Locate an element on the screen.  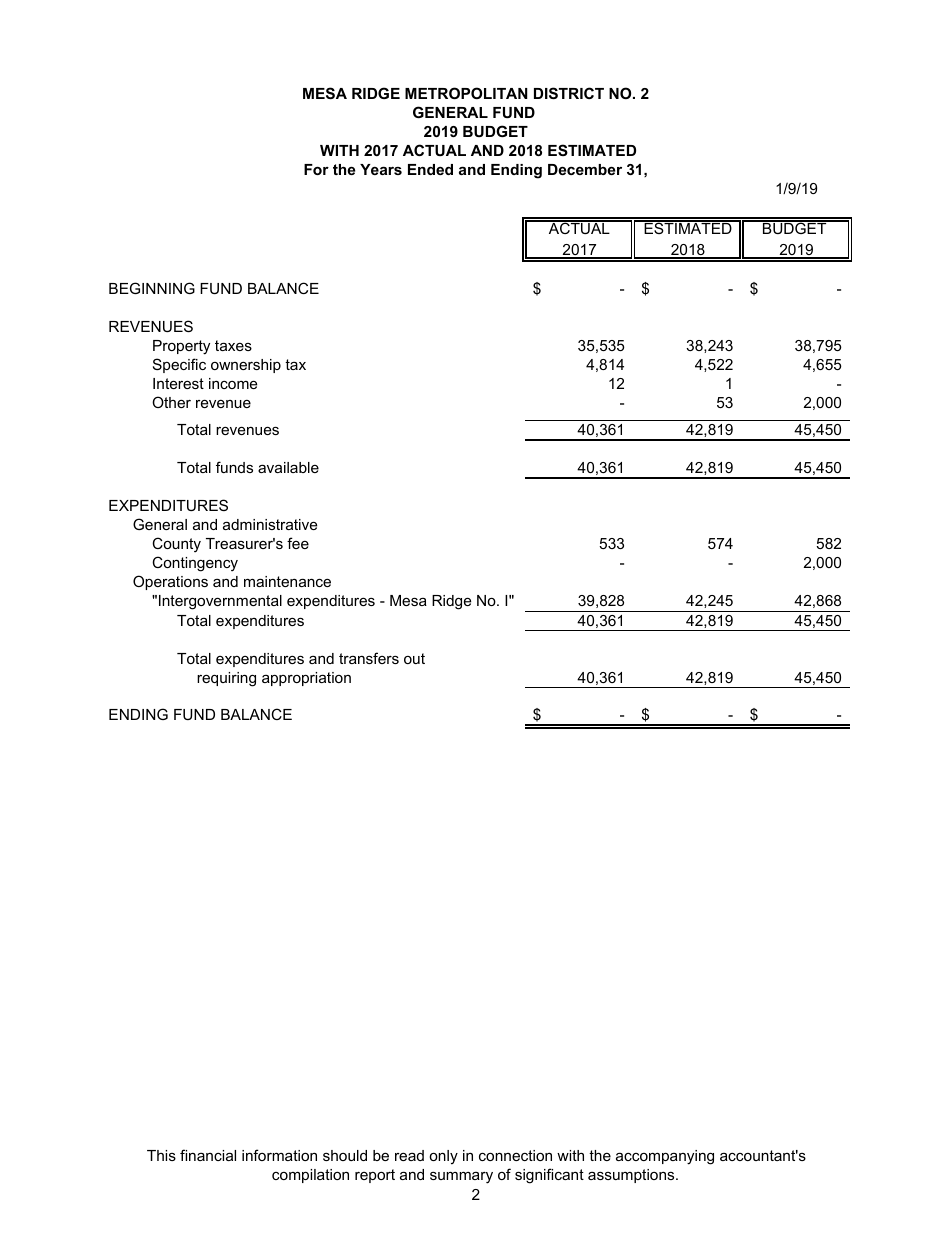
BEGINNING is located at coordinates (152, 288).
